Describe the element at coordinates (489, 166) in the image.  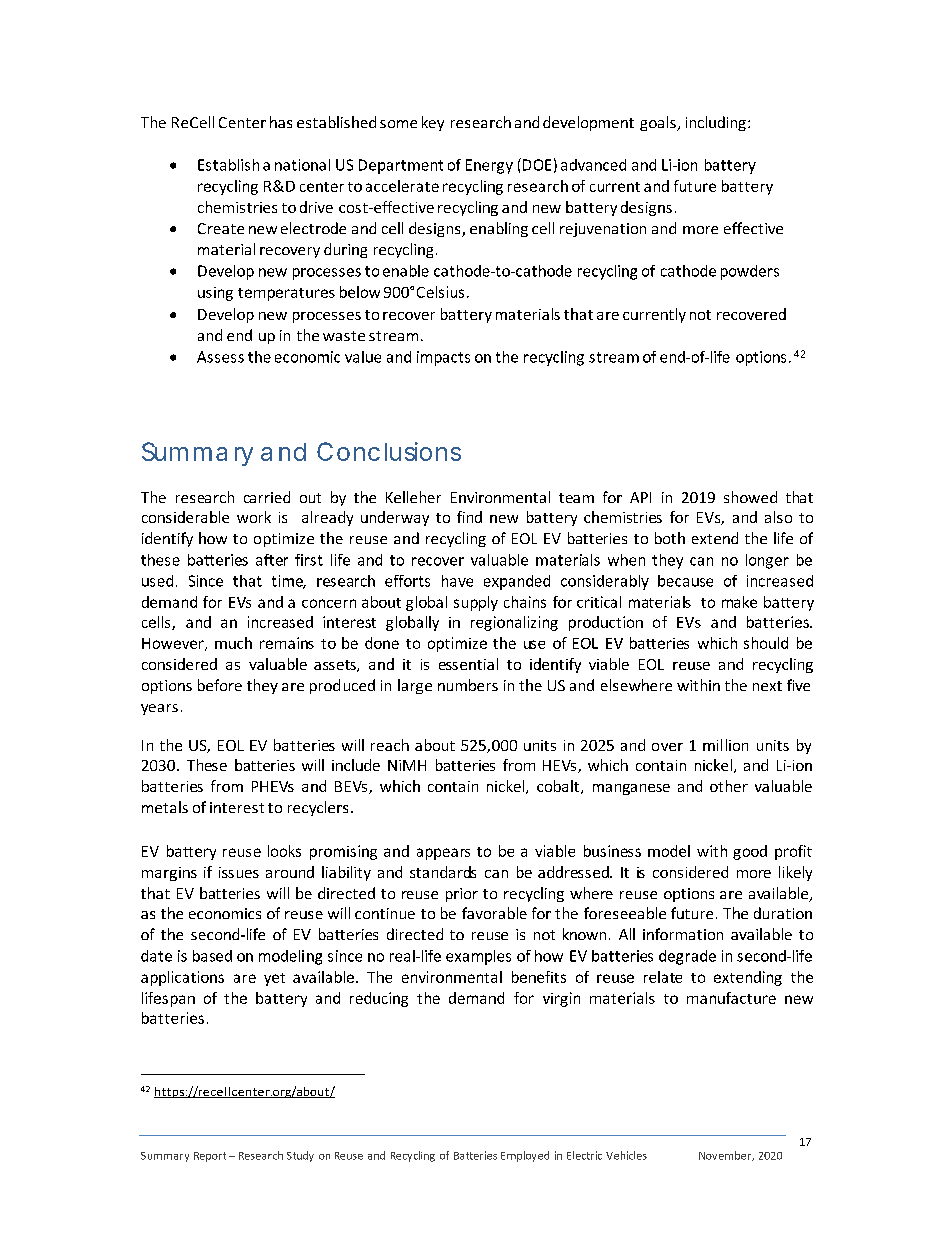
I see `Energy` at that location.
